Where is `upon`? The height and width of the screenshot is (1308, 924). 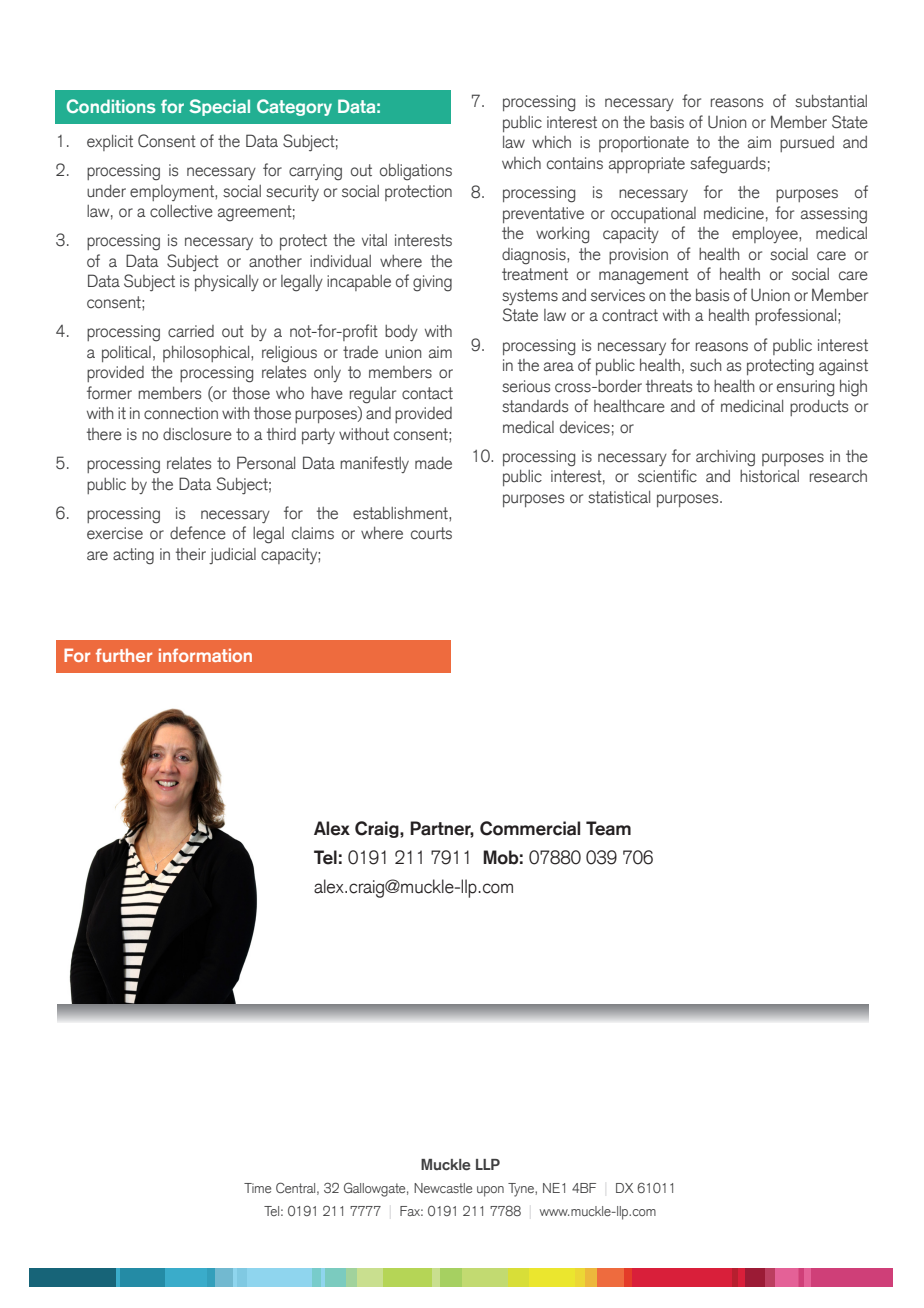
upon is located at coordinates (490, 1191).
